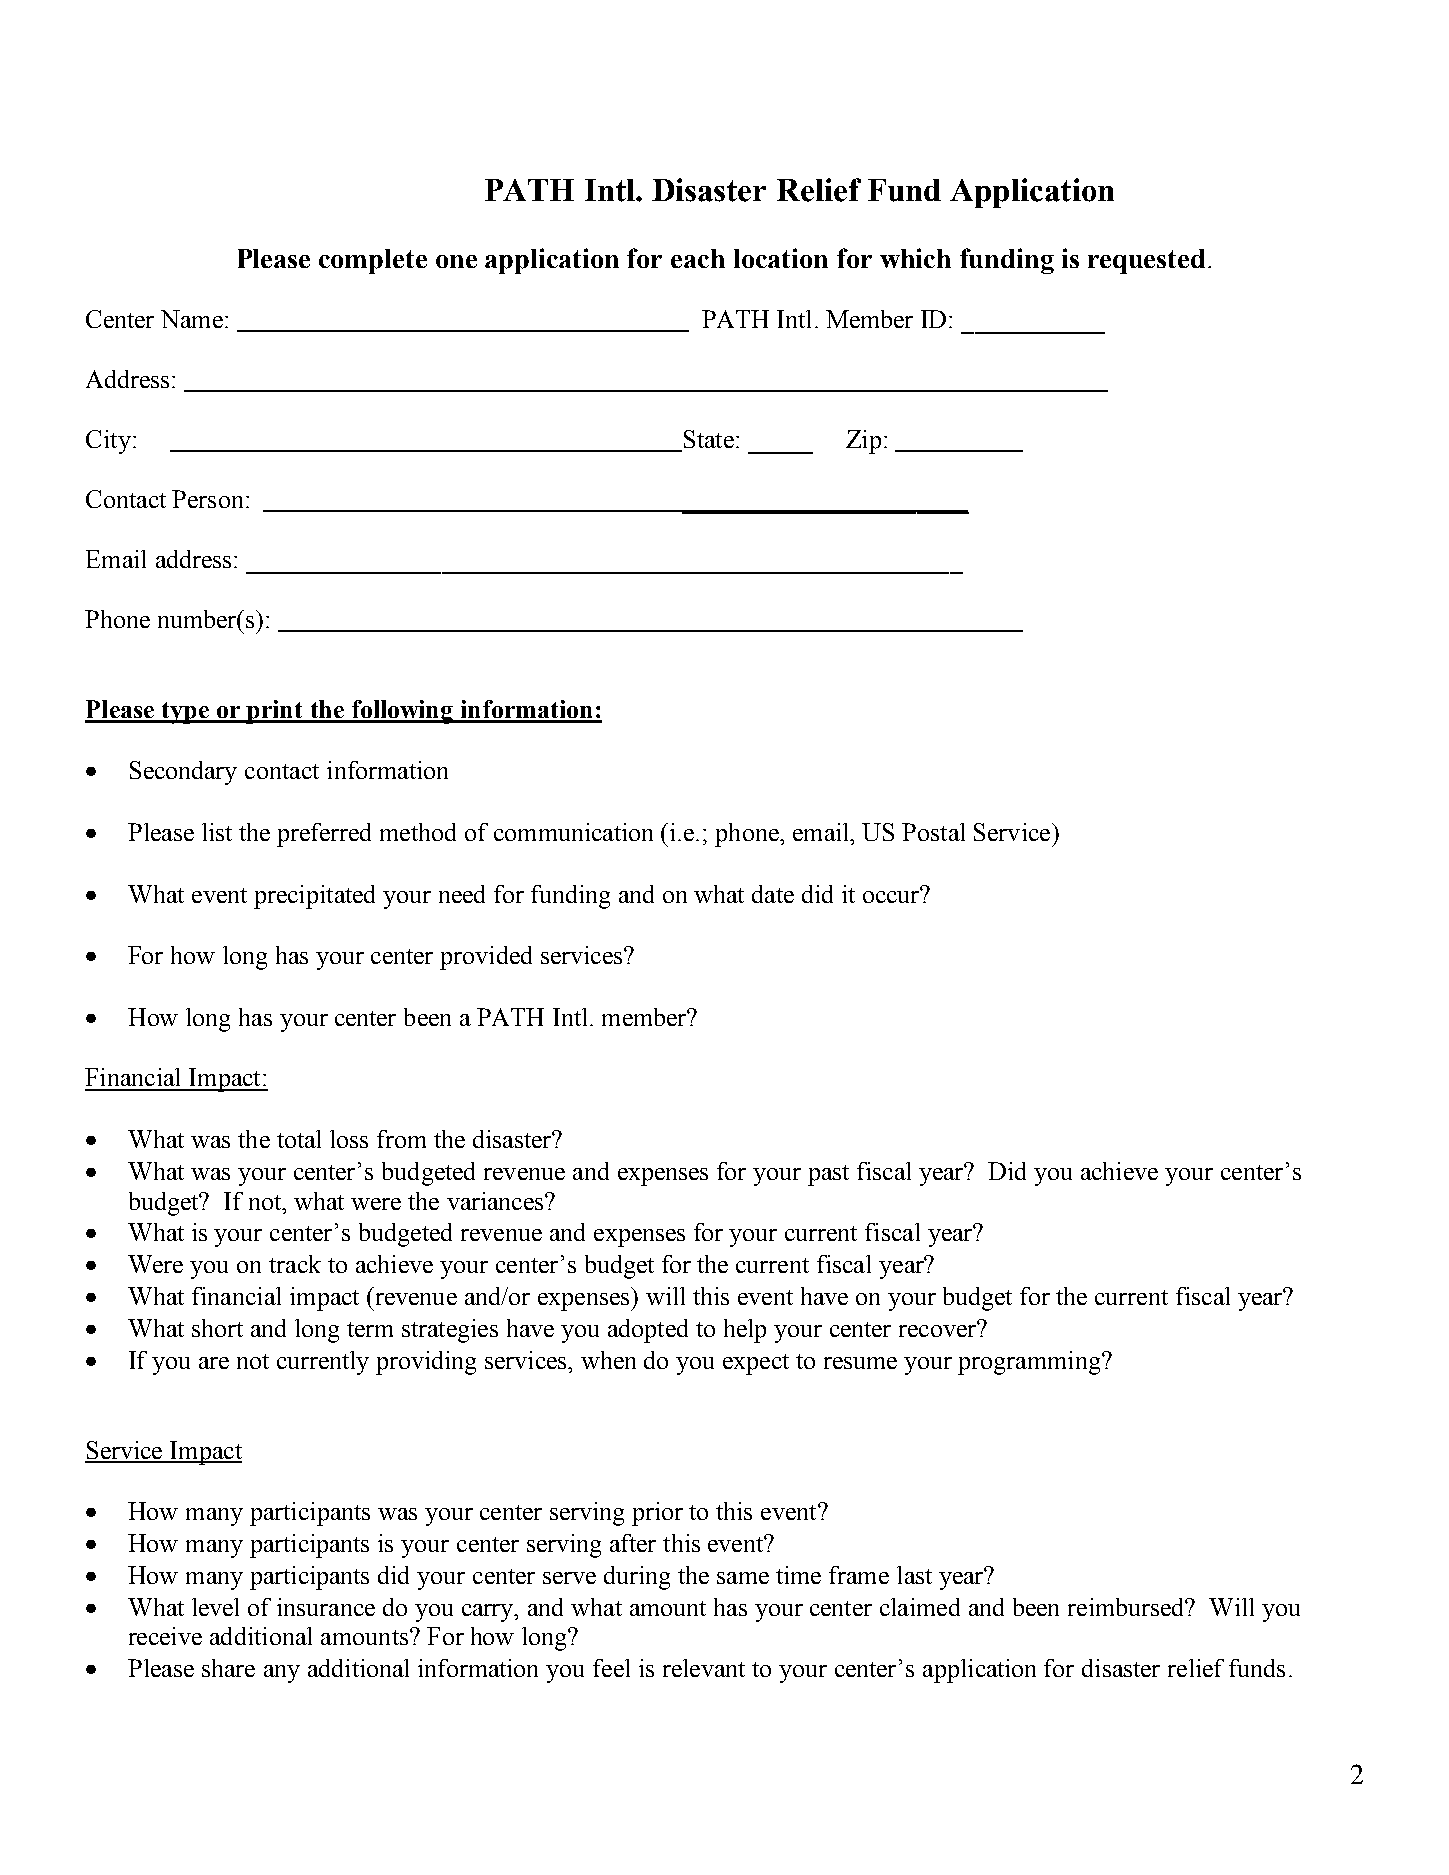 Image resolution: width=1449 pixels, height=1875 pixels. What do you see at coordinates (299, 1139) in the page?
I see `total` at bounding box center [299, 1139].
